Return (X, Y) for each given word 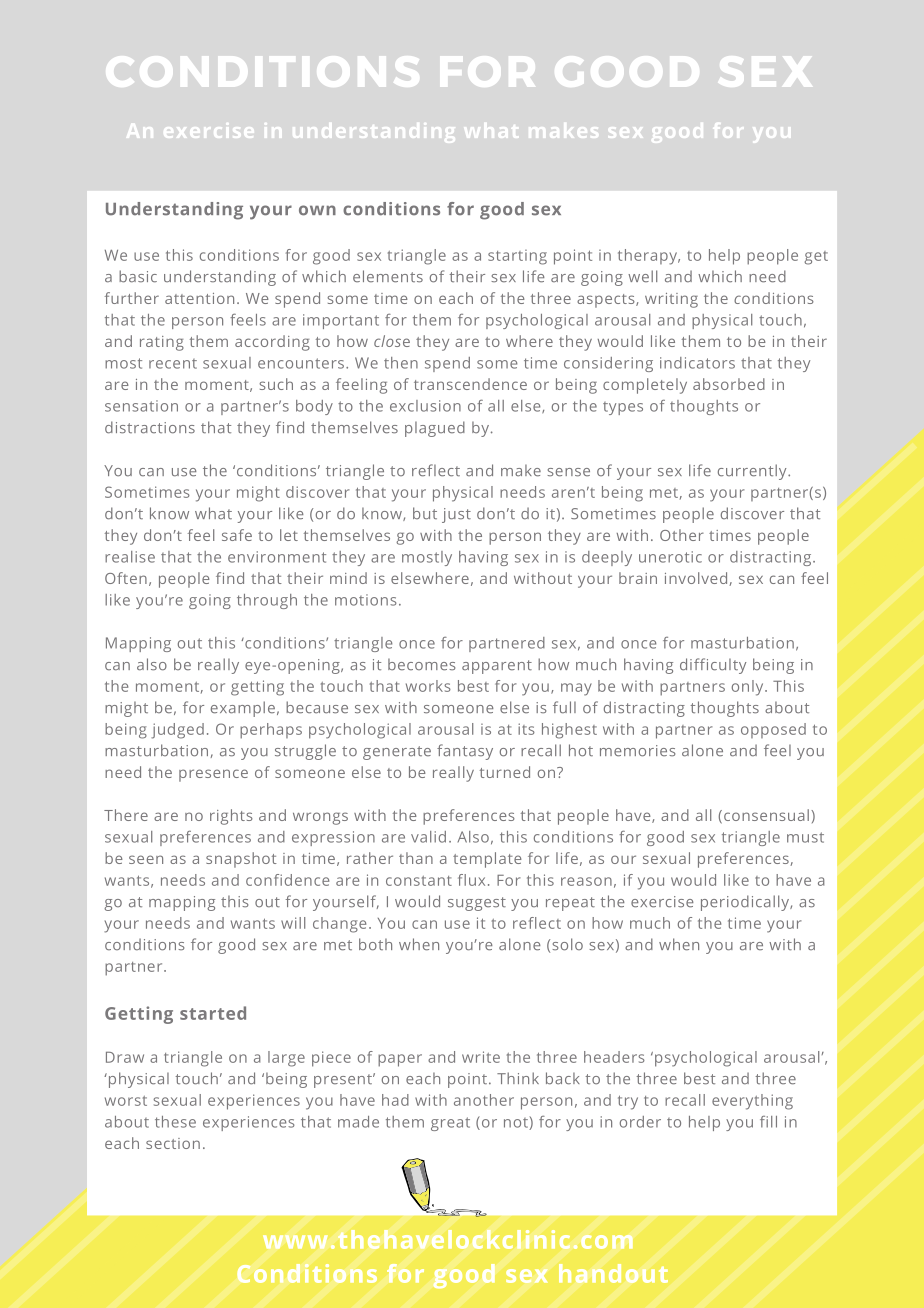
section (173, 1143)
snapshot (241, 860)
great (450, 1124)
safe (237, 535)
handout (613, 1273)
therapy (648, 257)
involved (697, 579)
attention (199, 298)
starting (517, 257)
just (456, 515)
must (805, 837)
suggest (477, 904)
